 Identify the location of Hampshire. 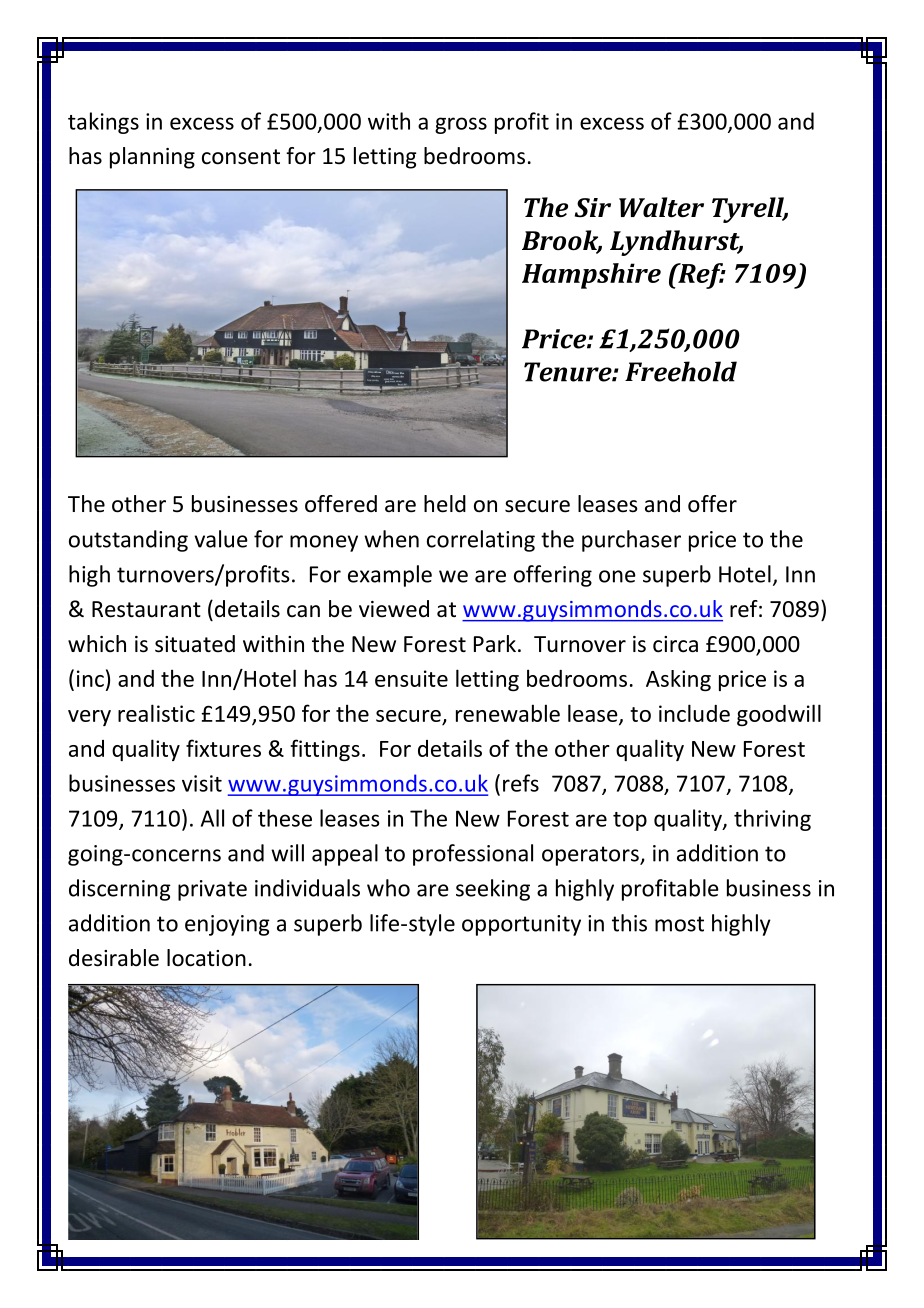
(591, 276).
